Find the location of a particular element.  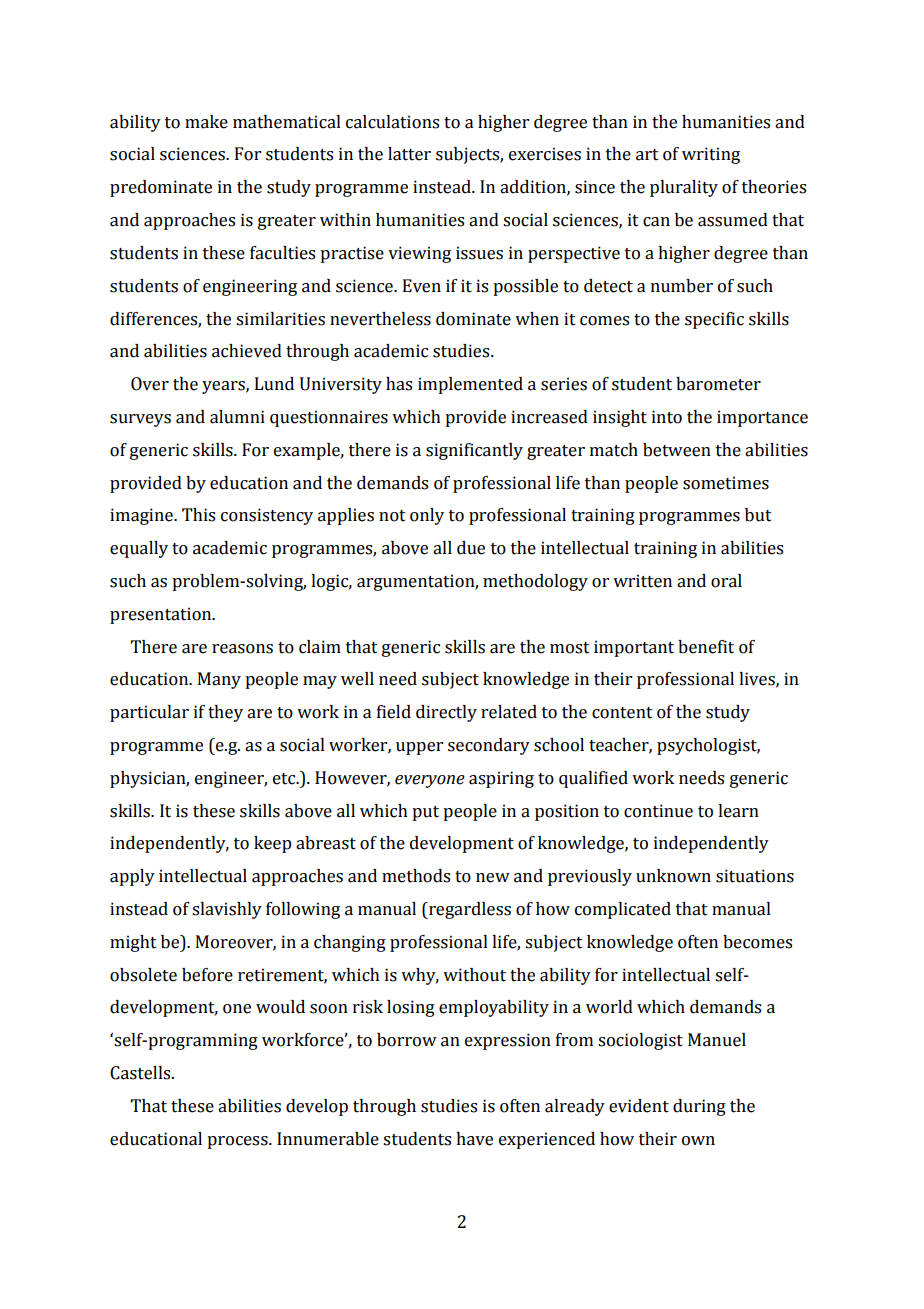

continue is located at coordinates (658, 811).
